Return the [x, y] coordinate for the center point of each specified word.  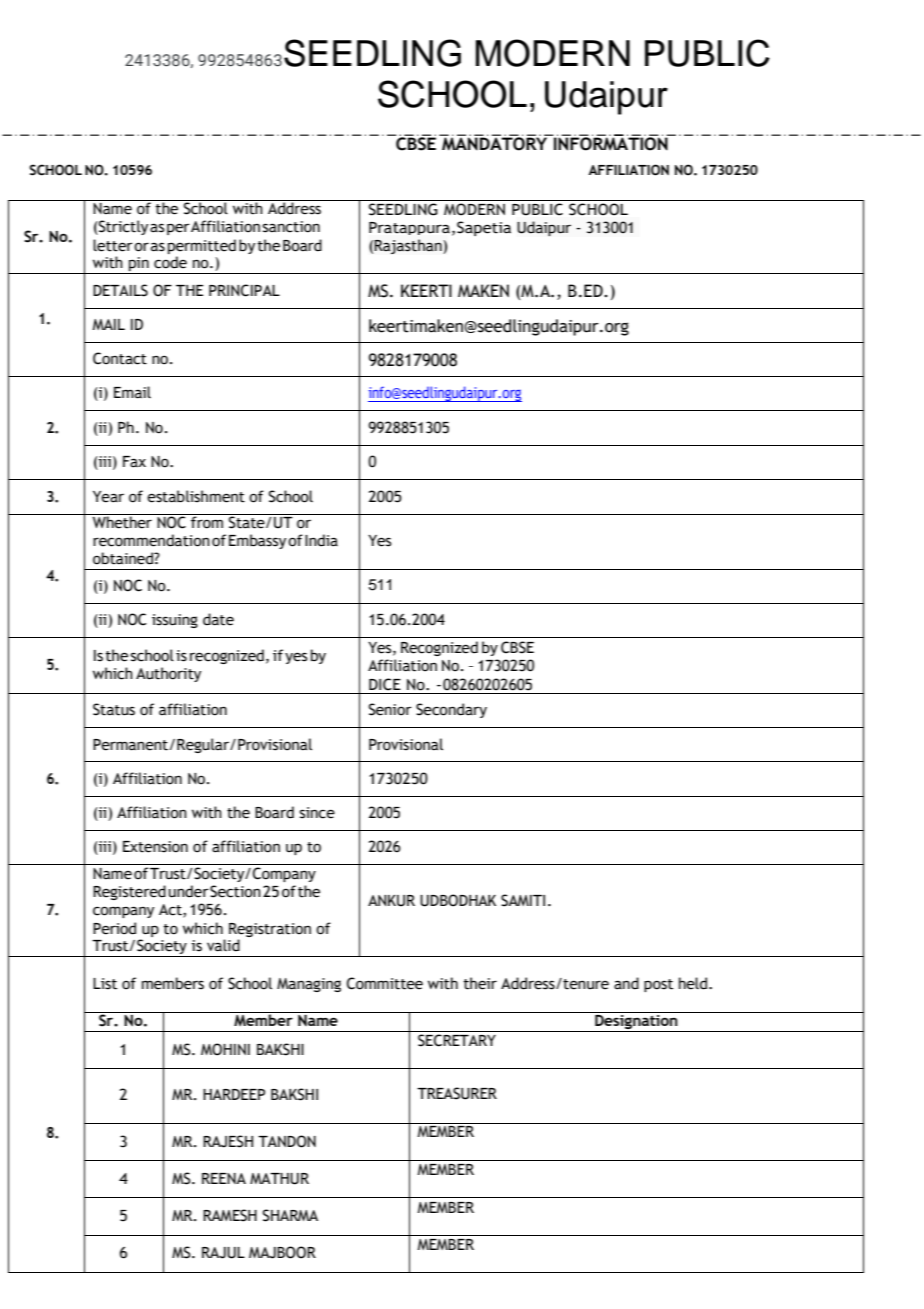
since [317, 813]
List [105, 984]
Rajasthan [409, 246]
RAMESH [230, 1215]
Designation [636, 1022]
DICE [385, 684]
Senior [390, 709]
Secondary [451, 710]
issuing [175, 621]
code [170, 262]
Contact [120, 358]
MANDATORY [495, 143]
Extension [155, 847]
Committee [385, 983]
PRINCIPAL [244, 290]
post [658, 985]
